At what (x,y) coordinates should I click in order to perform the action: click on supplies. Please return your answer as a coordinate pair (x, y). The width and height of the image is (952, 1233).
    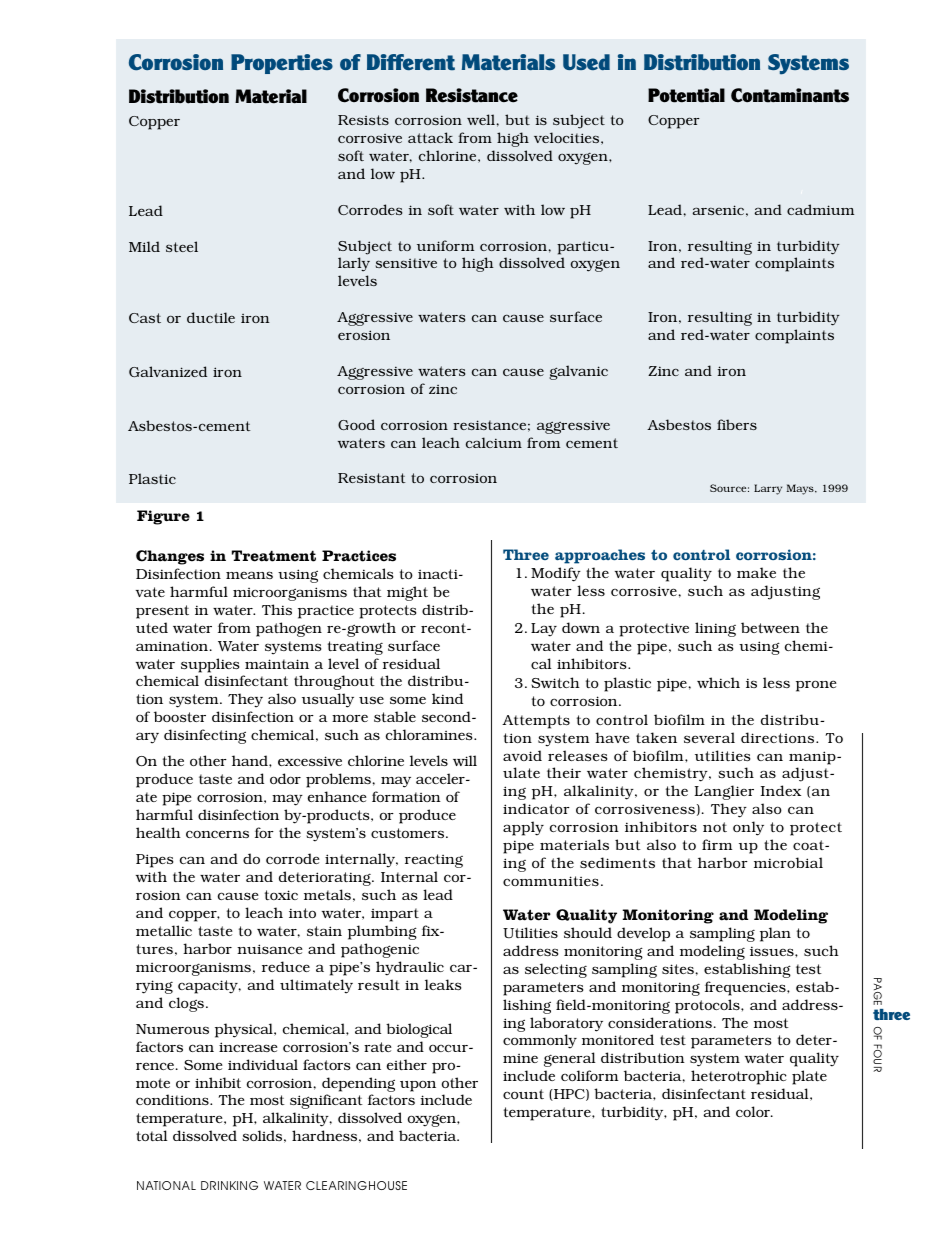
    Looking at the image, I should click on (210, 665).
